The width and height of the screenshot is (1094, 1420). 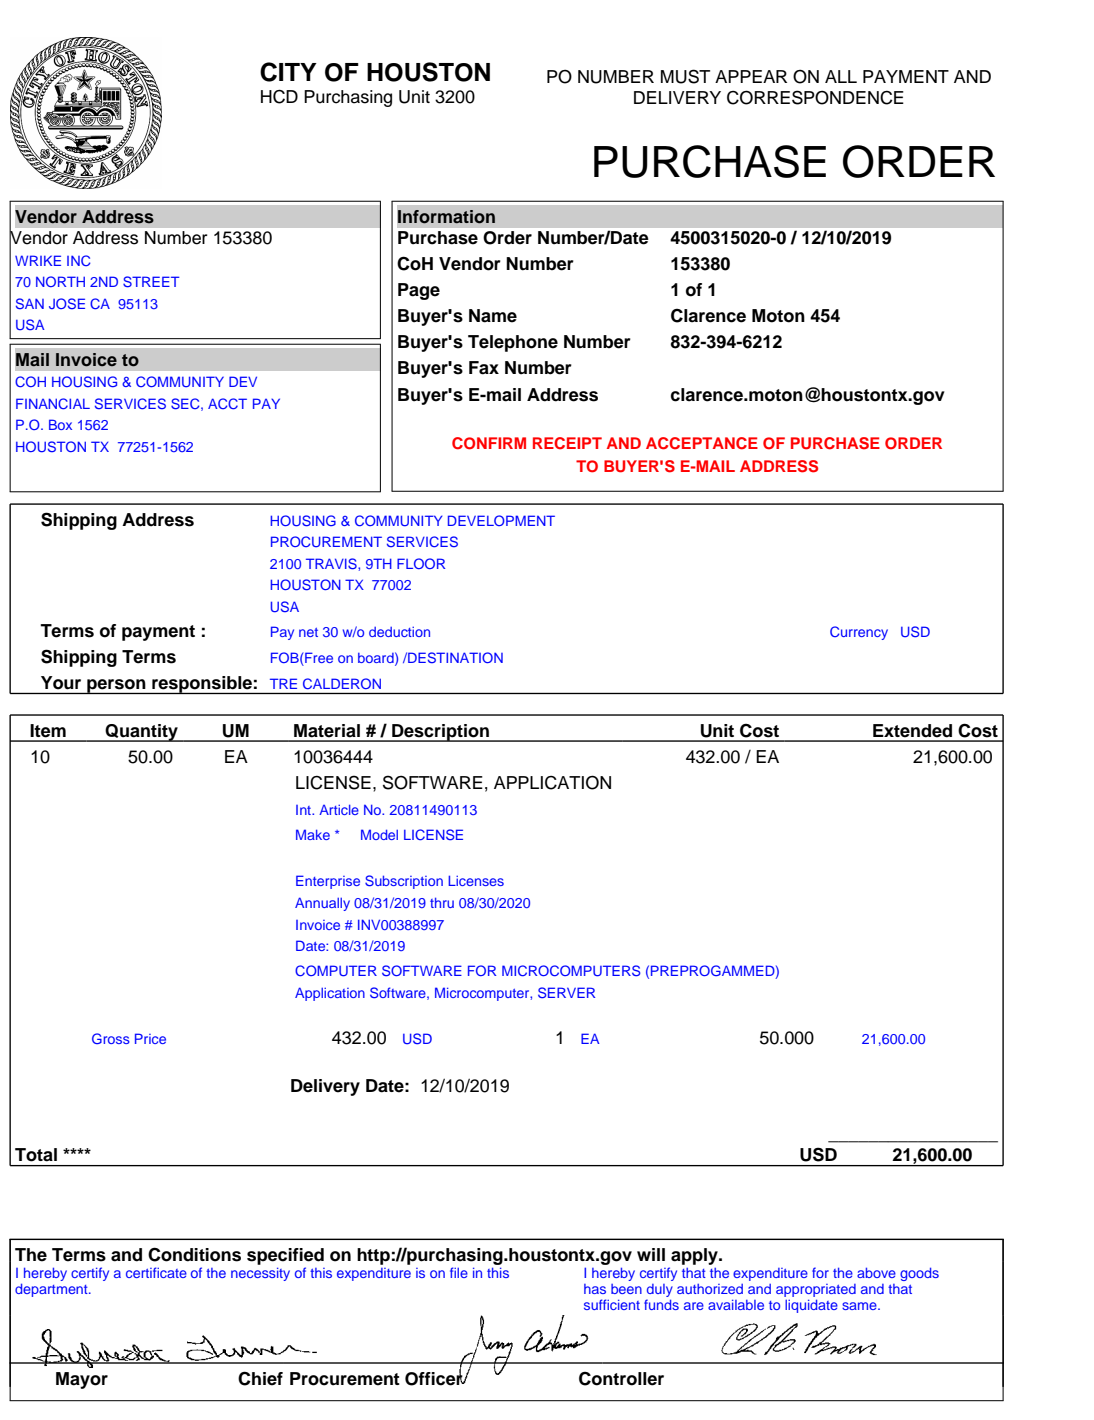 I want to click on Mayor, so click(x=82, y=1380).
